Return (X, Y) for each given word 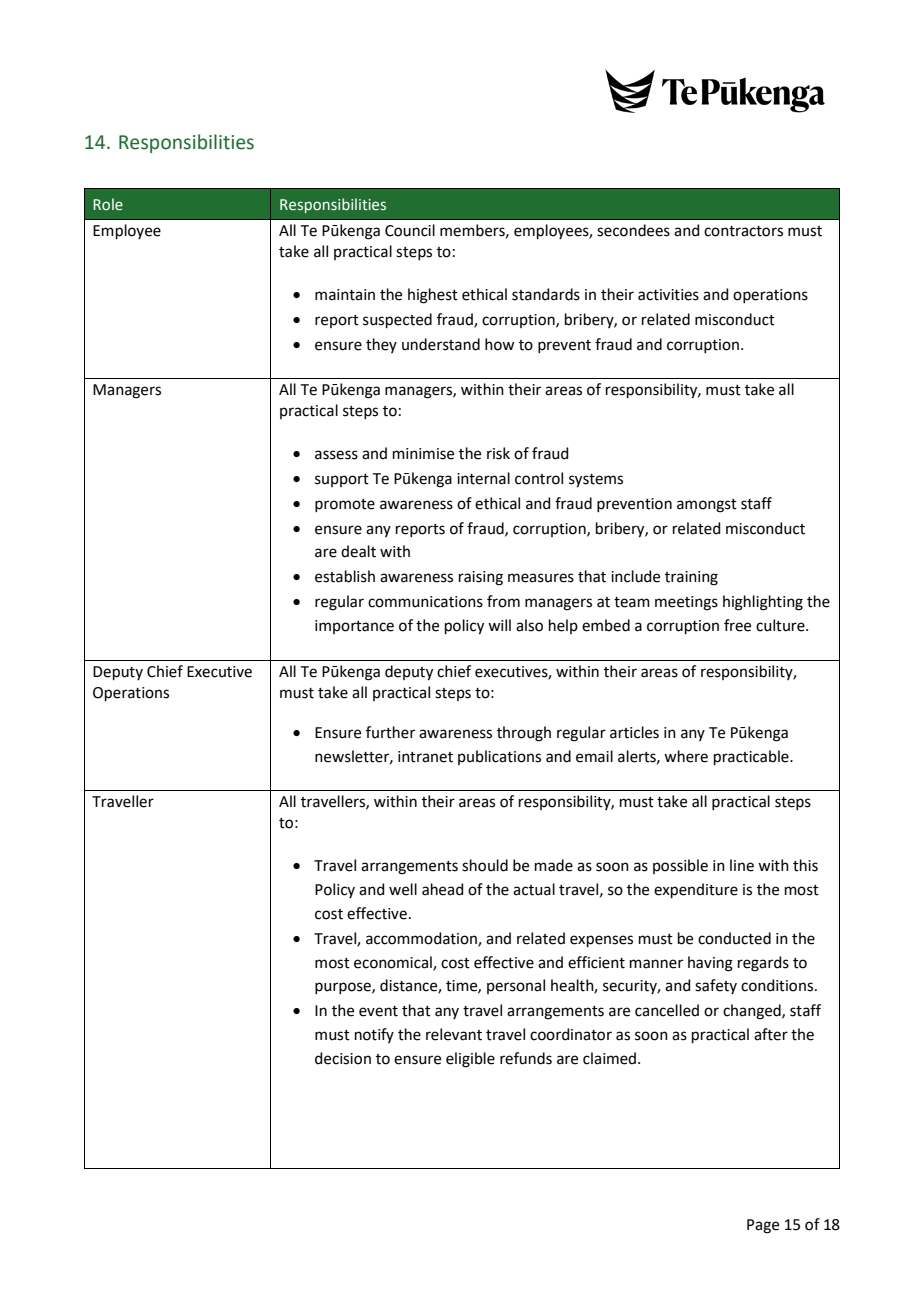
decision (343, 1058)
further (390, 732)
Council (410, 230)
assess (336, 455)
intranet (425, 757)
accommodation (422, 939)
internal (483, 478)
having (710, 964)
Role (108, 204)
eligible (470, 1060)
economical (394, 963)
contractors (743, 231)
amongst (707, 506)
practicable (752, 757)
